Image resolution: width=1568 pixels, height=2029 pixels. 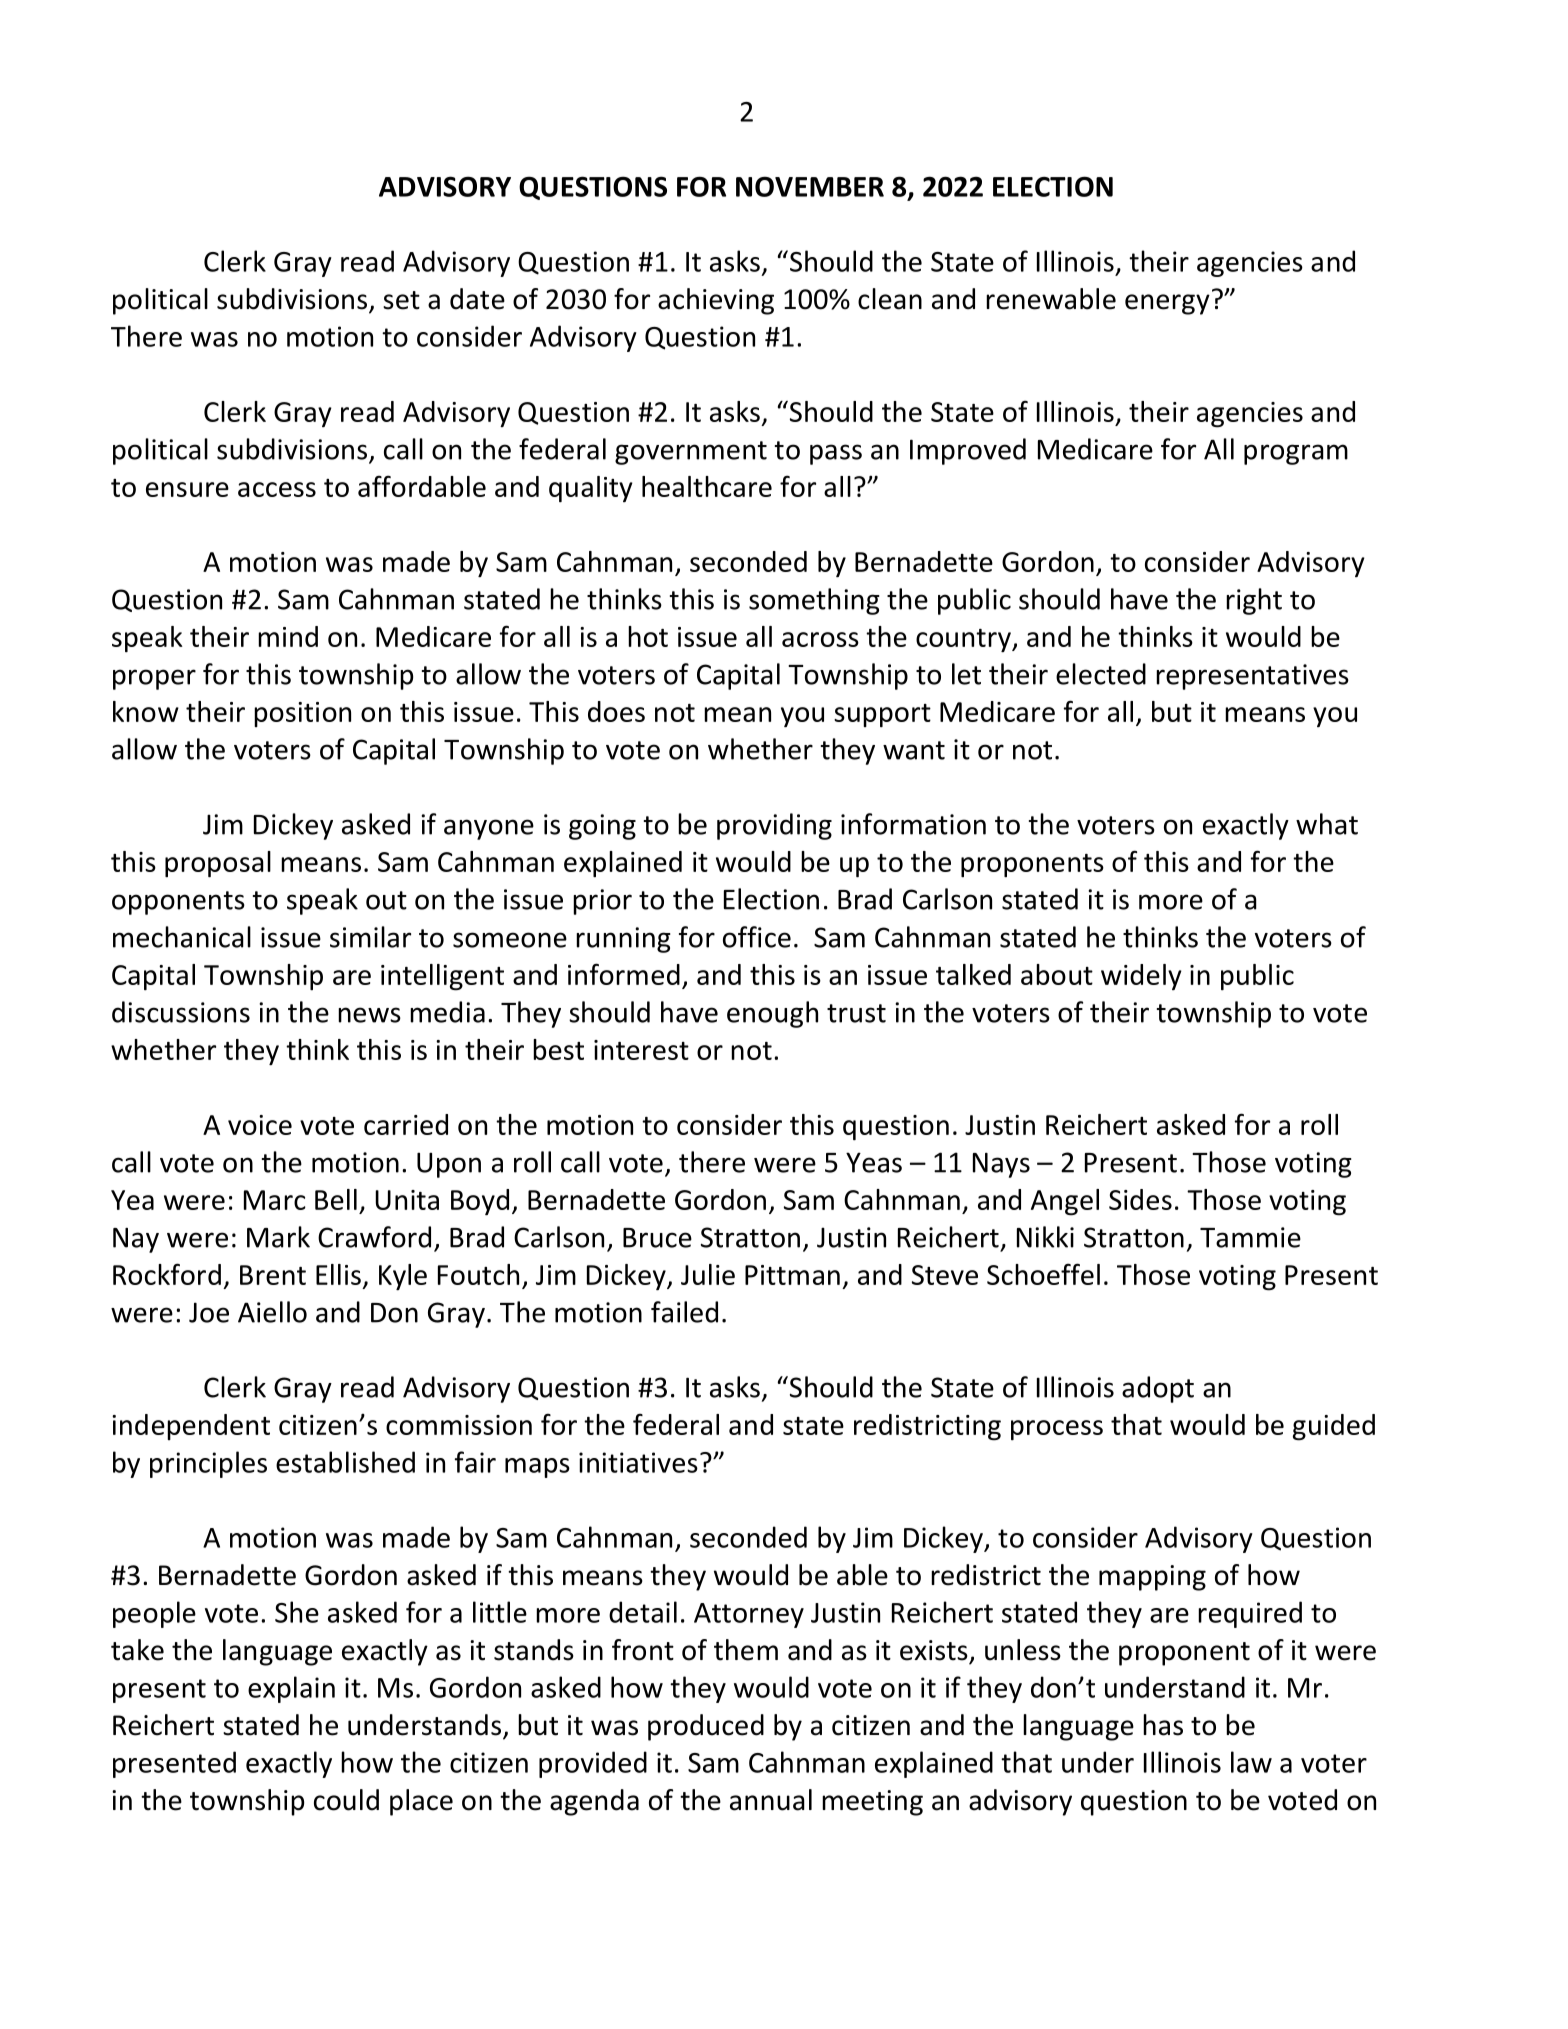 I want to click on energy, so click(x=1167, y=304).
